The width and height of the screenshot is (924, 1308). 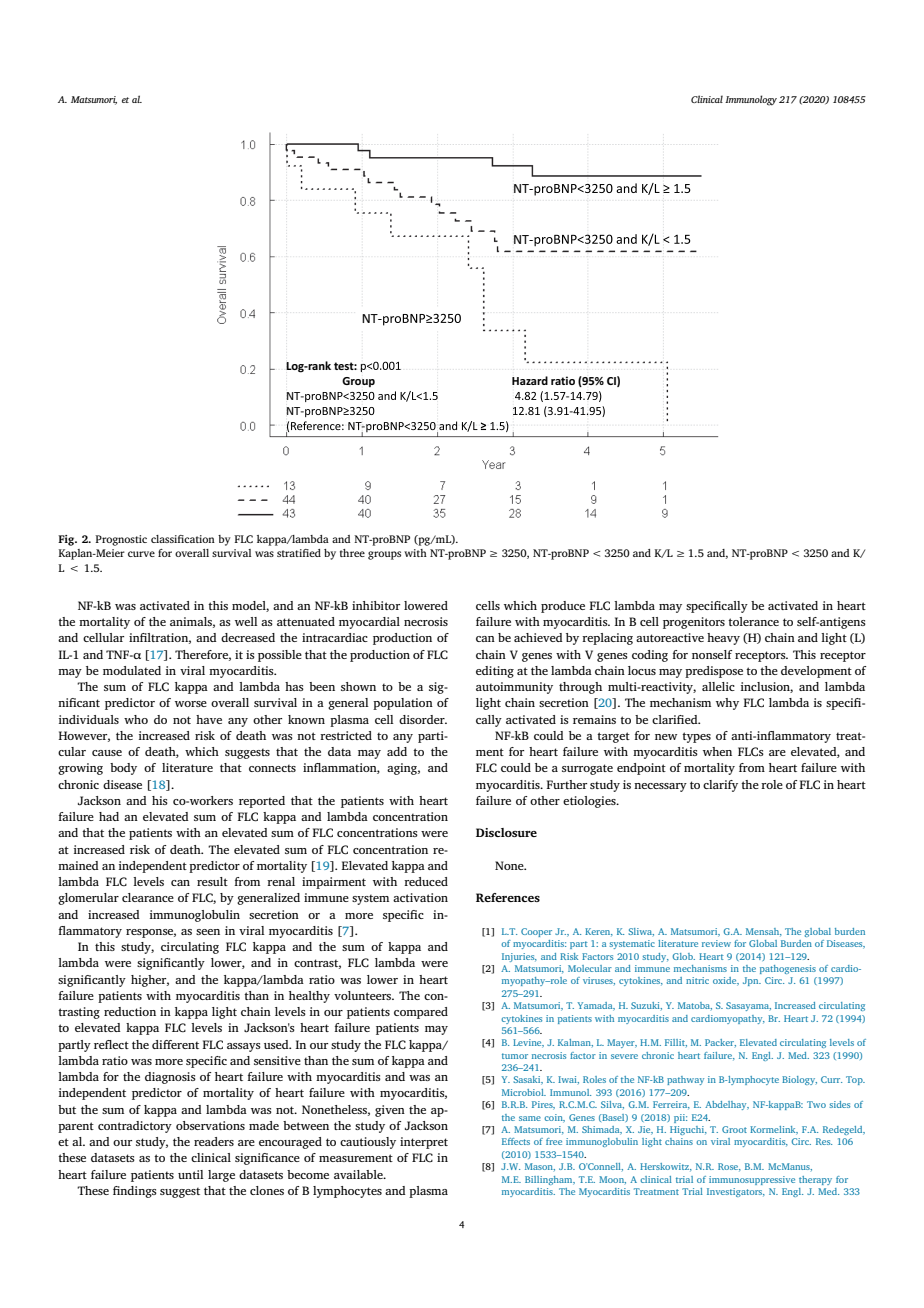 I want to click on curve, so click(x=141, y=554).
